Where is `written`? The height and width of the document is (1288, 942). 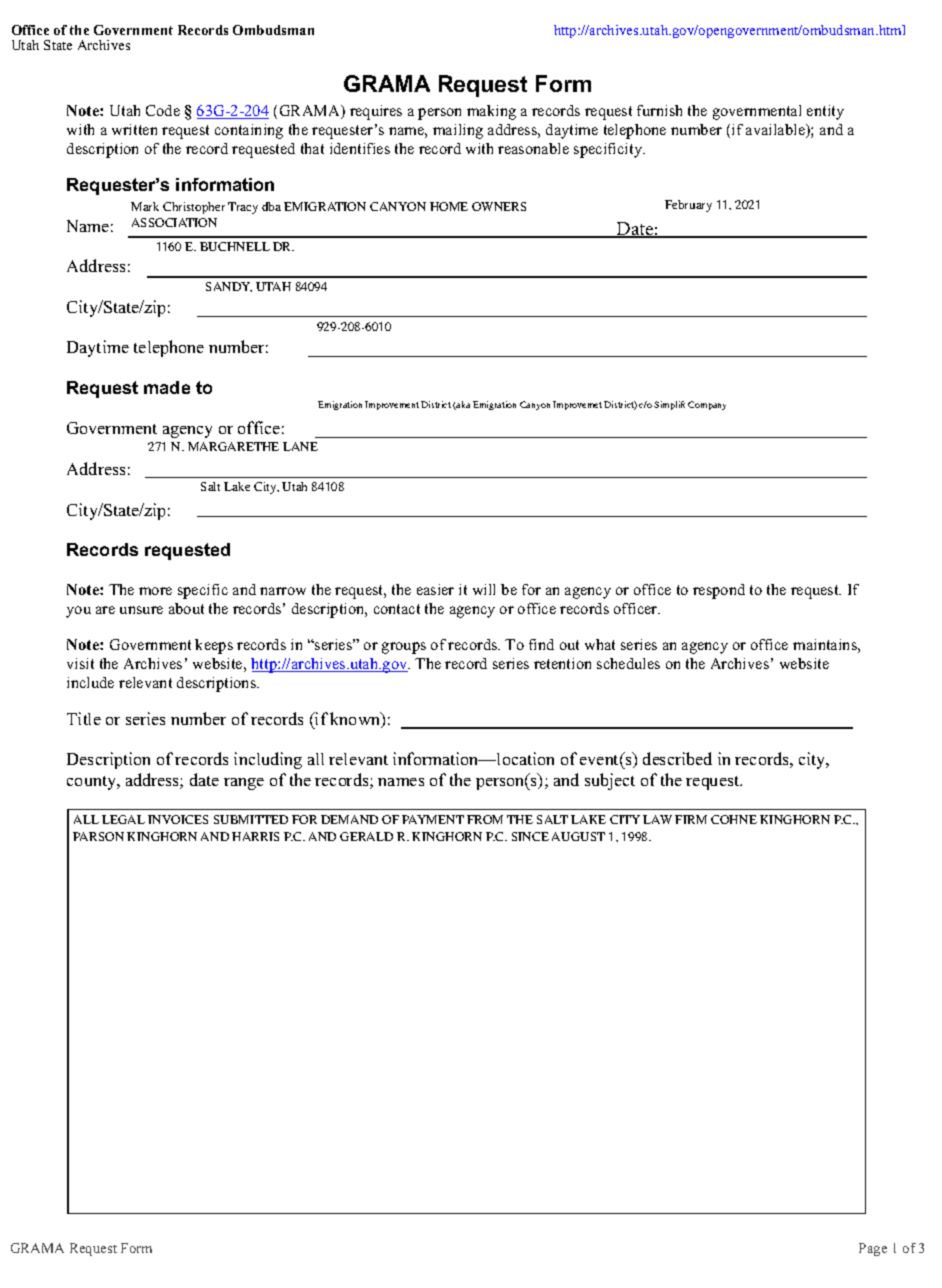 written is located at coordinates (134, 129).
